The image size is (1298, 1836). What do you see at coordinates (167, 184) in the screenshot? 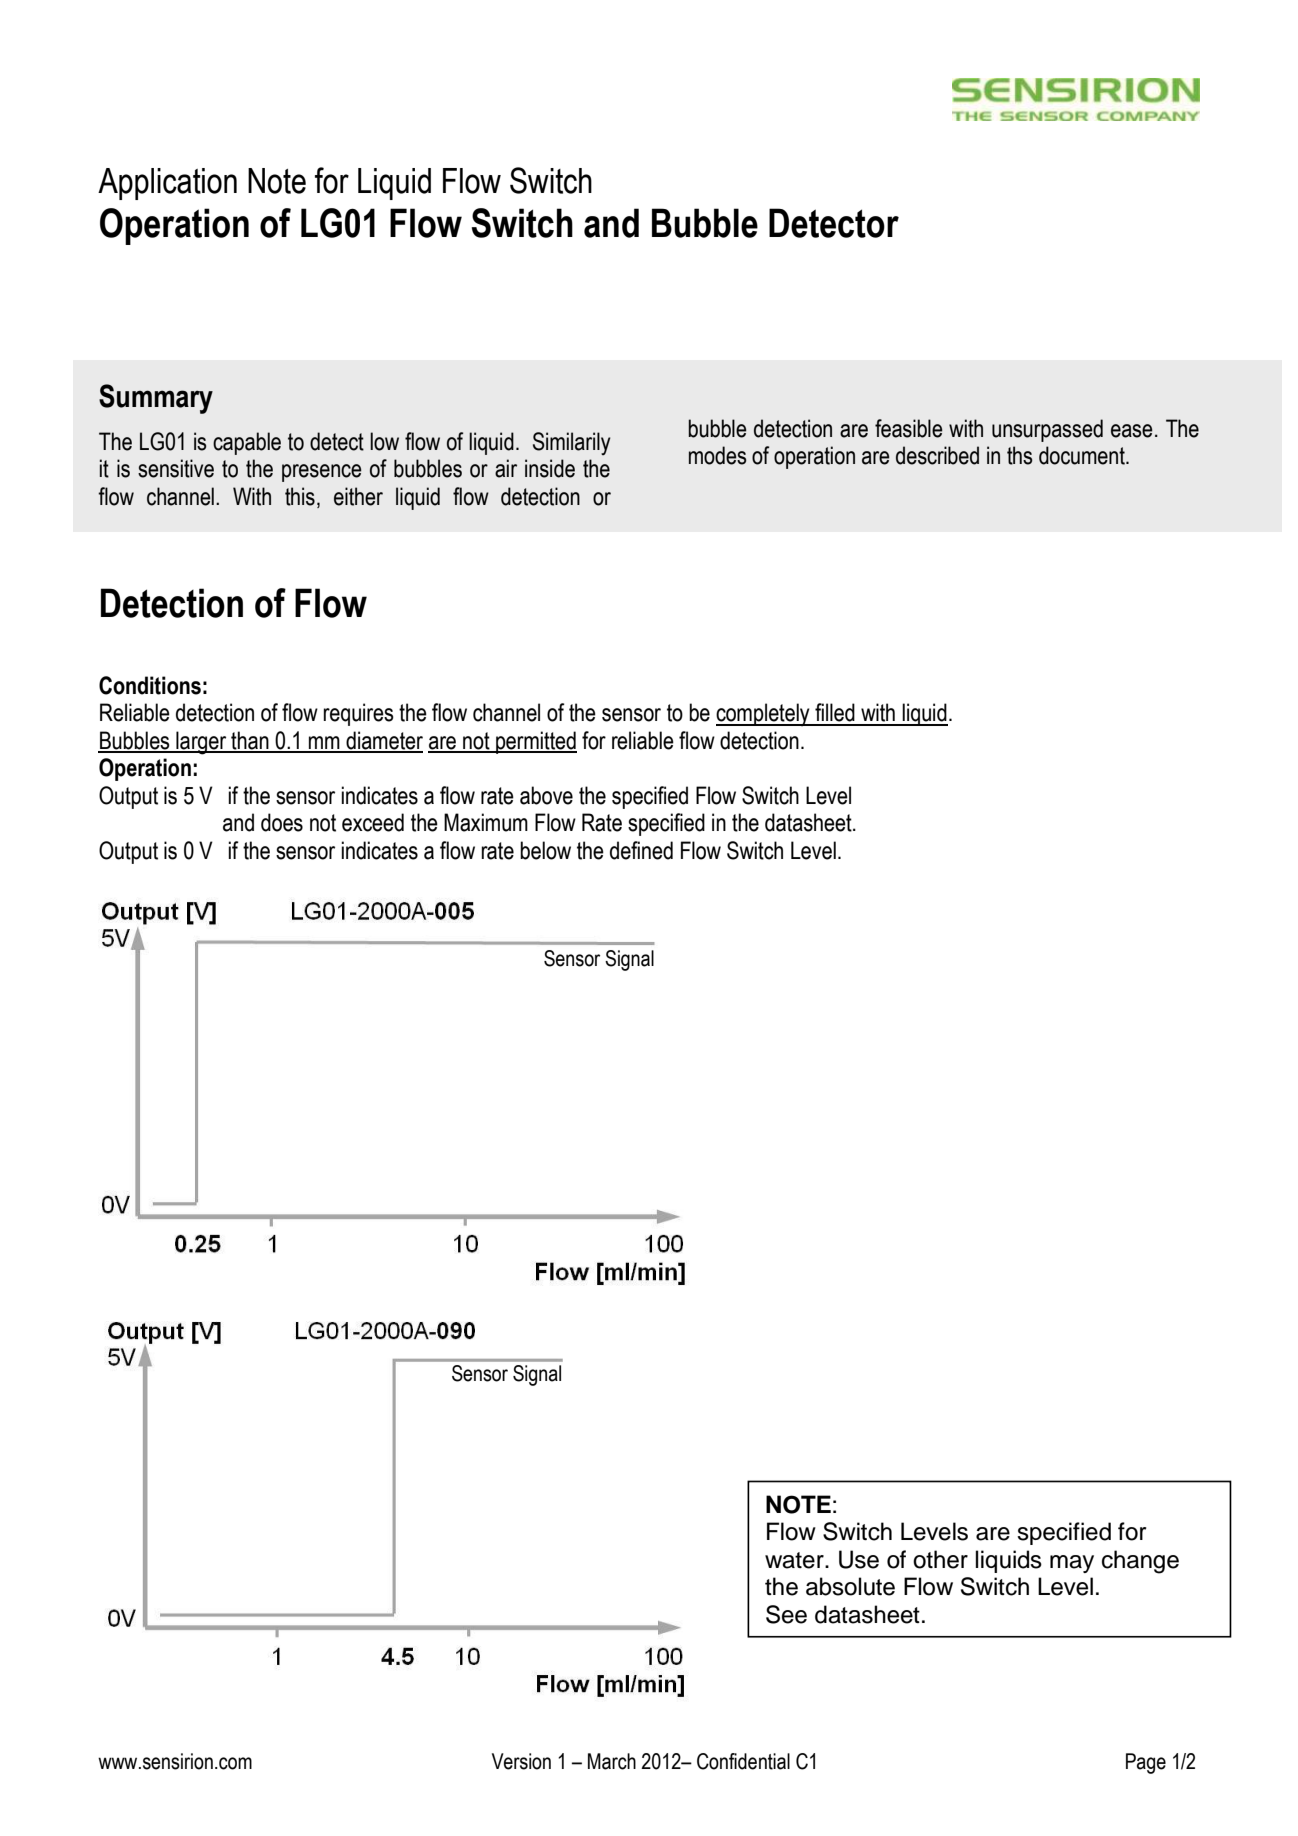
I see `Application` at bounding box center [167, 184].
